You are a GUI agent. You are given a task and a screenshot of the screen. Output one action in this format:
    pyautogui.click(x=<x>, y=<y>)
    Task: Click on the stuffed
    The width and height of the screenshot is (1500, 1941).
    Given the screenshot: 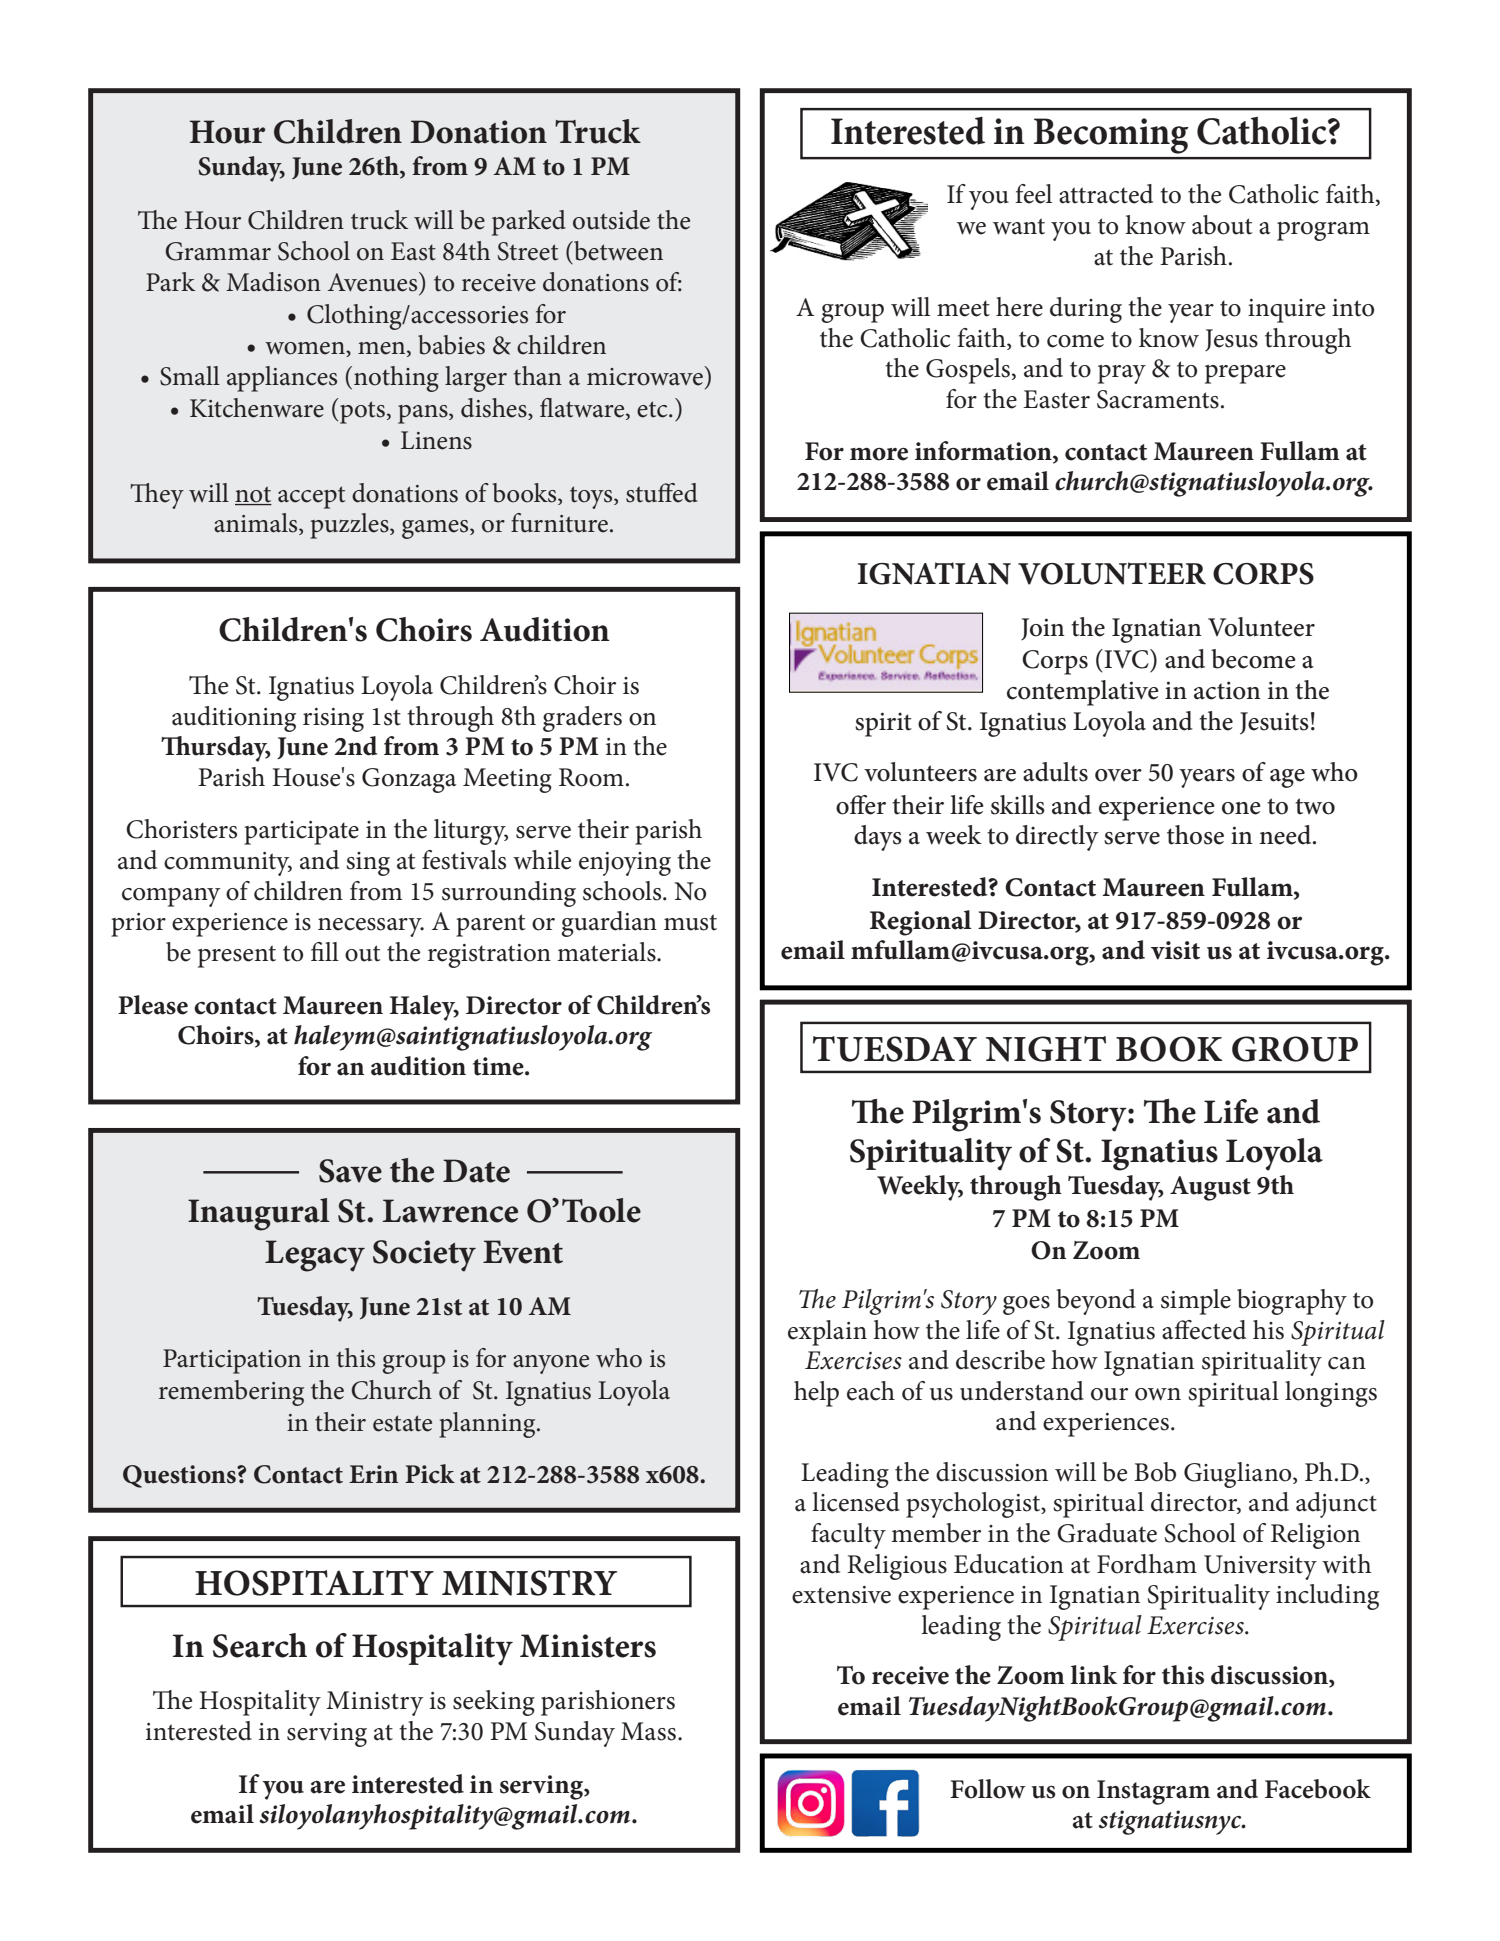 What is the action you would take?
    pyautogui.click(x=662, y=493)
